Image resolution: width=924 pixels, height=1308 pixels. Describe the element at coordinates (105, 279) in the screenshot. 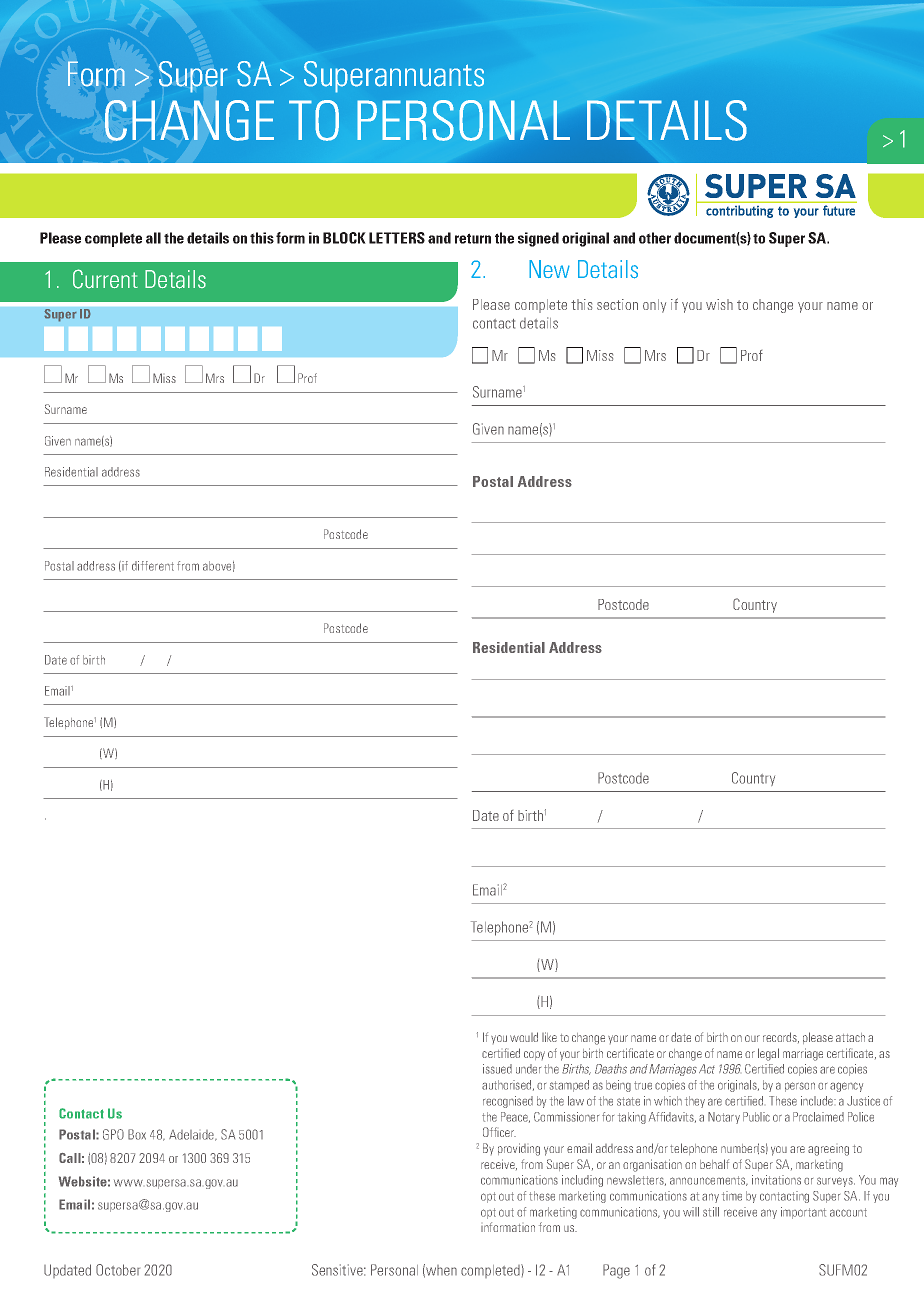

I see `Current` at that location.
